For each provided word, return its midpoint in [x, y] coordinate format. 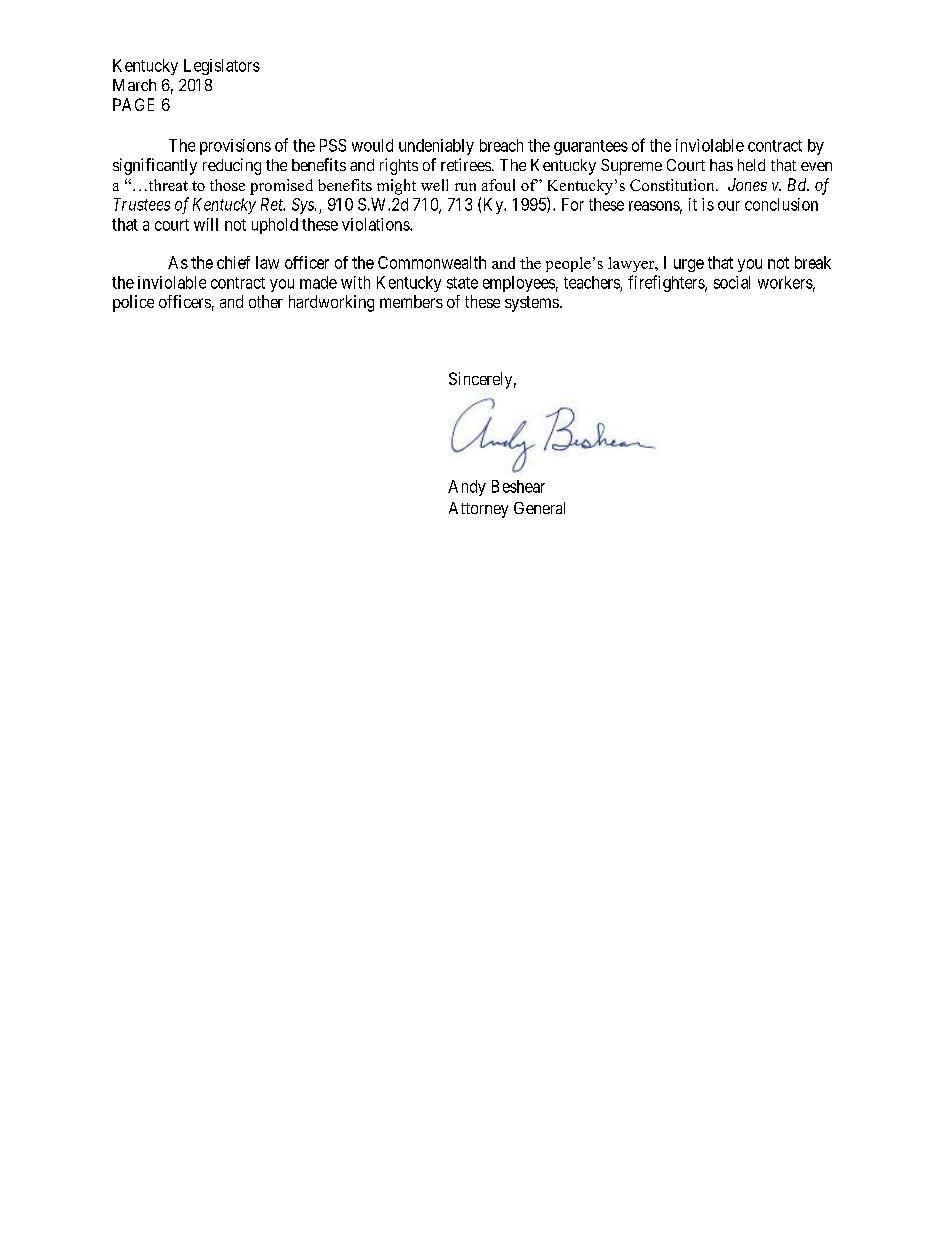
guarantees [591, 147]
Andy [467, 488]
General [539, 508]
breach [501, 145]
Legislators [222, 67]
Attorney [478, 510]
